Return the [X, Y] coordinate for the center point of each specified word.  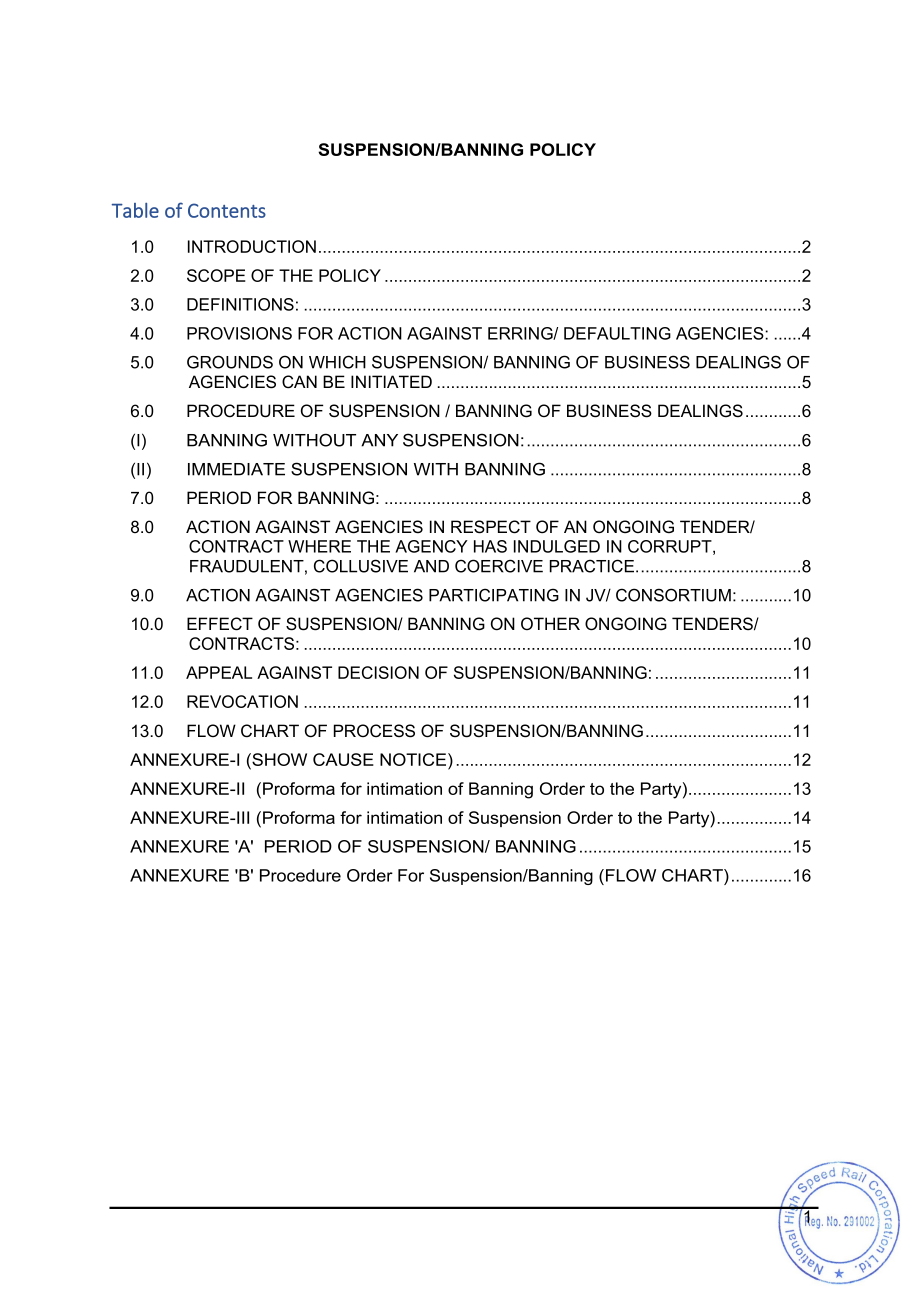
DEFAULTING [617, 333]
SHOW [278, 759]
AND [431, 566]
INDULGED [557, 546]
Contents [227, 210]
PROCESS [374, 731]
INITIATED [391, 381]
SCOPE [216, 275]
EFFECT [220, 624]
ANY [379, 440]
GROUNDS [230, 362]
